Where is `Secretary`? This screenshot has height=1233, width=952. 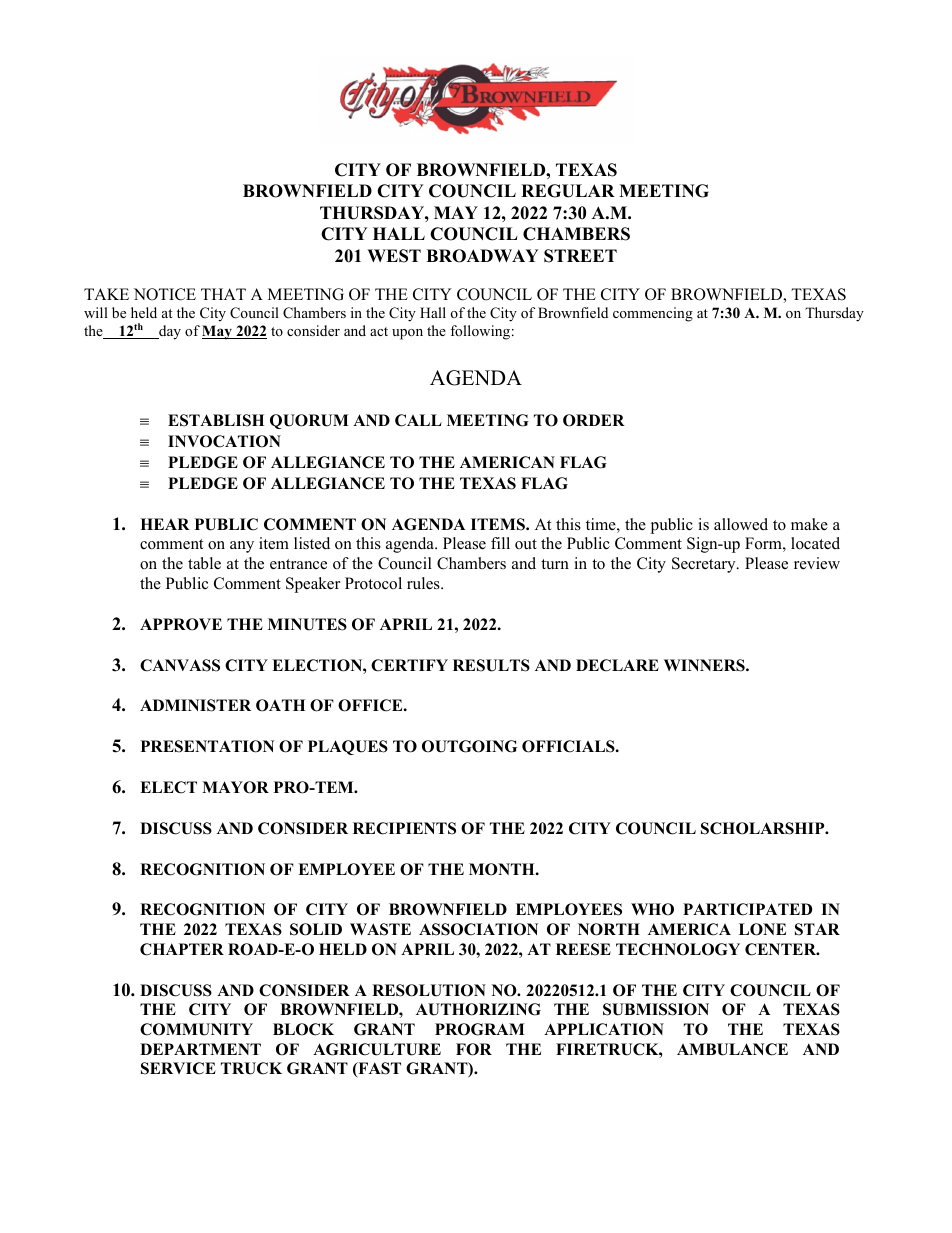 Secretary is located at coordinates (705, 565).
